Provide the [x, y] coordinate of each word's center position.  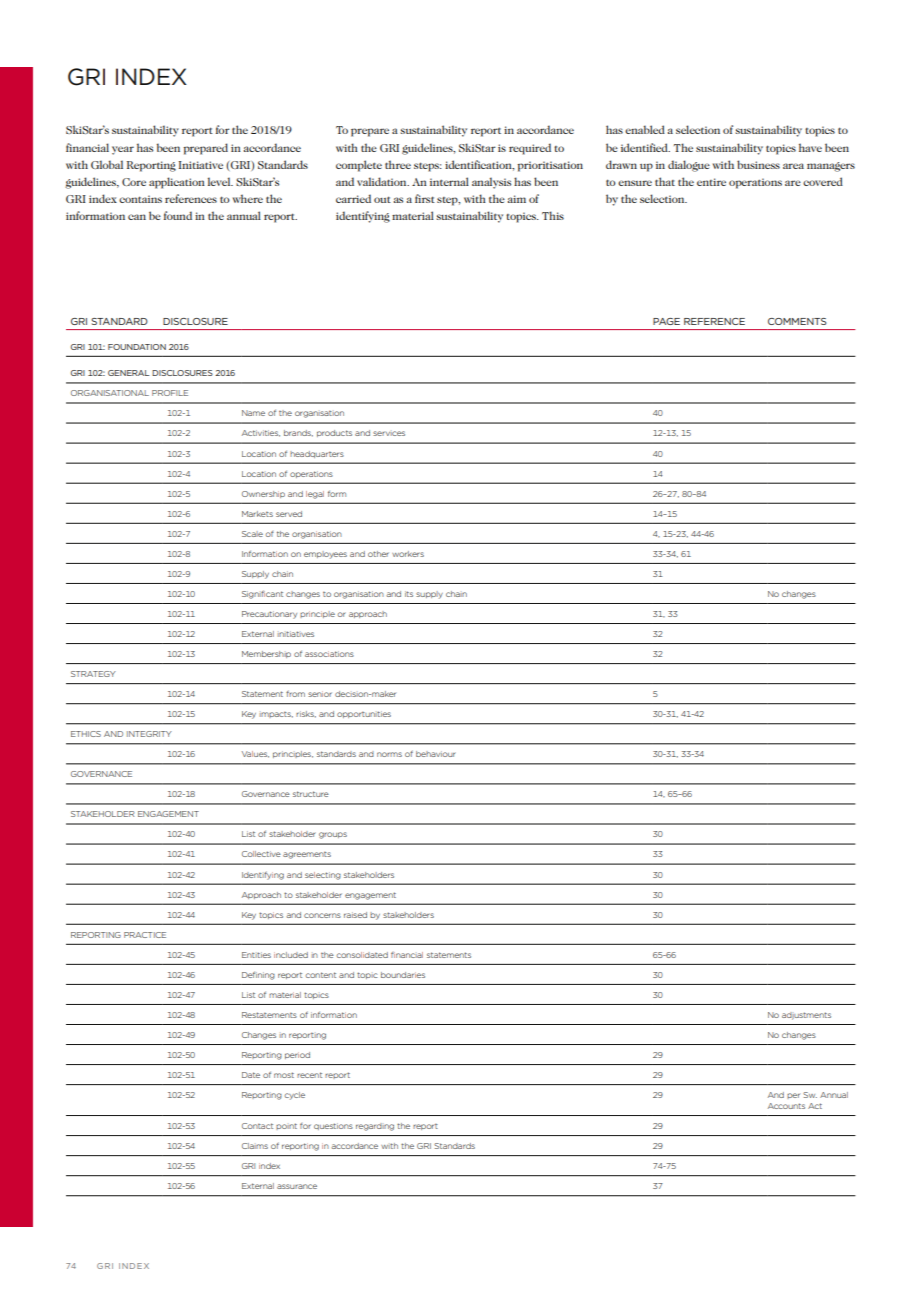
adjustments [806, 1016]
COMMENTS [797, 321]
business [758, 164]
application [177, 183]
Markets [257, 514]
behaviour [436, 754]
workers [408, 554]
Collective [261, 854]
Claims [255, 1146]
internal [449, 181]
